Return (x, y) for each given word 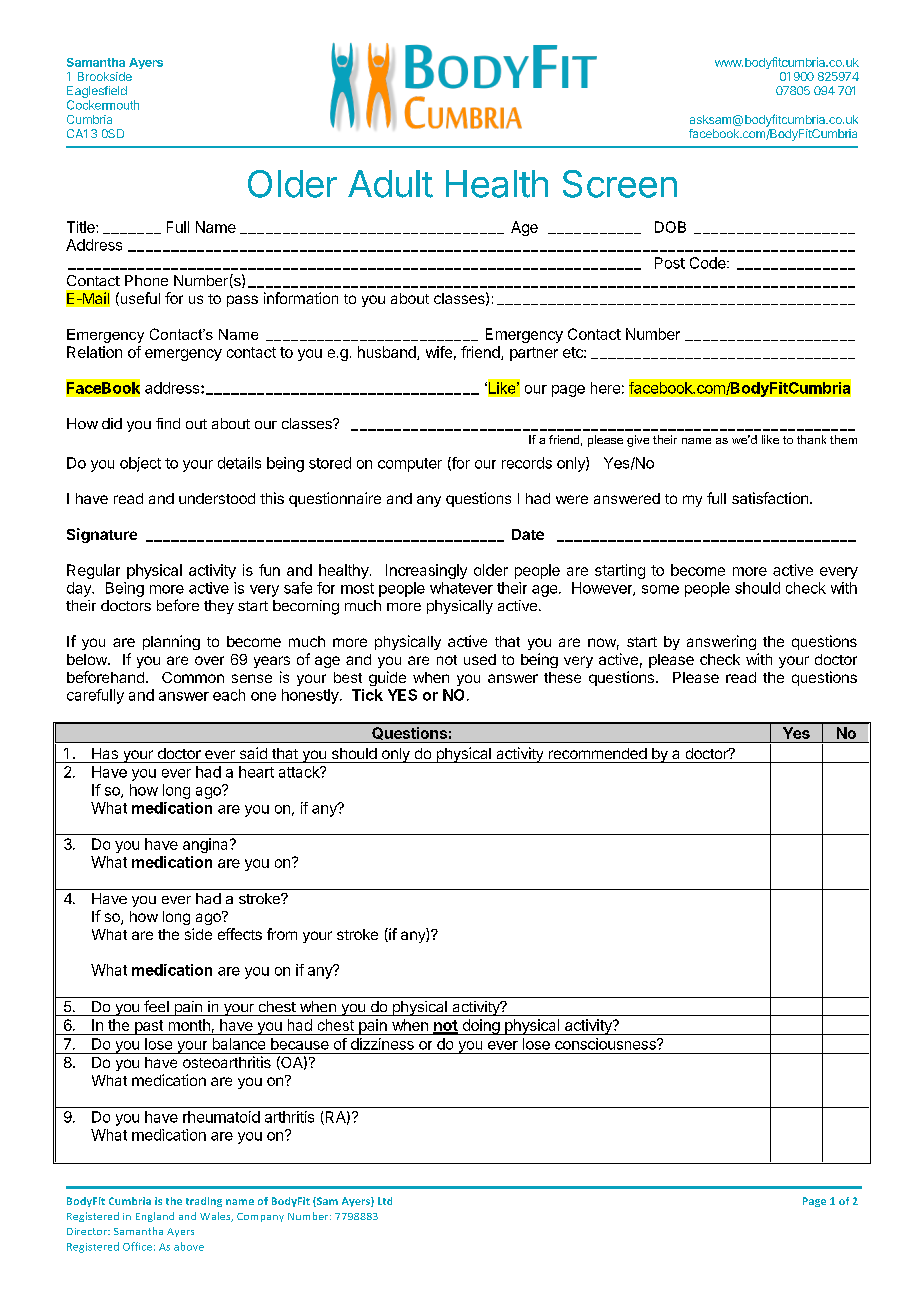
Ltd (385, 1201)
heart (256, 772)
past (148, 1027)
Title (82, 227)
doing (480, 1027)
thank (811, 439)
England (155, 1217)
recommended (598, 753)
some (660, 589)
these (562, 677)
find (168, 423)
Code (709, 263)
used (480, 659)
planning (171, 642)
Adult (390, 184)
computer (410, 465)
